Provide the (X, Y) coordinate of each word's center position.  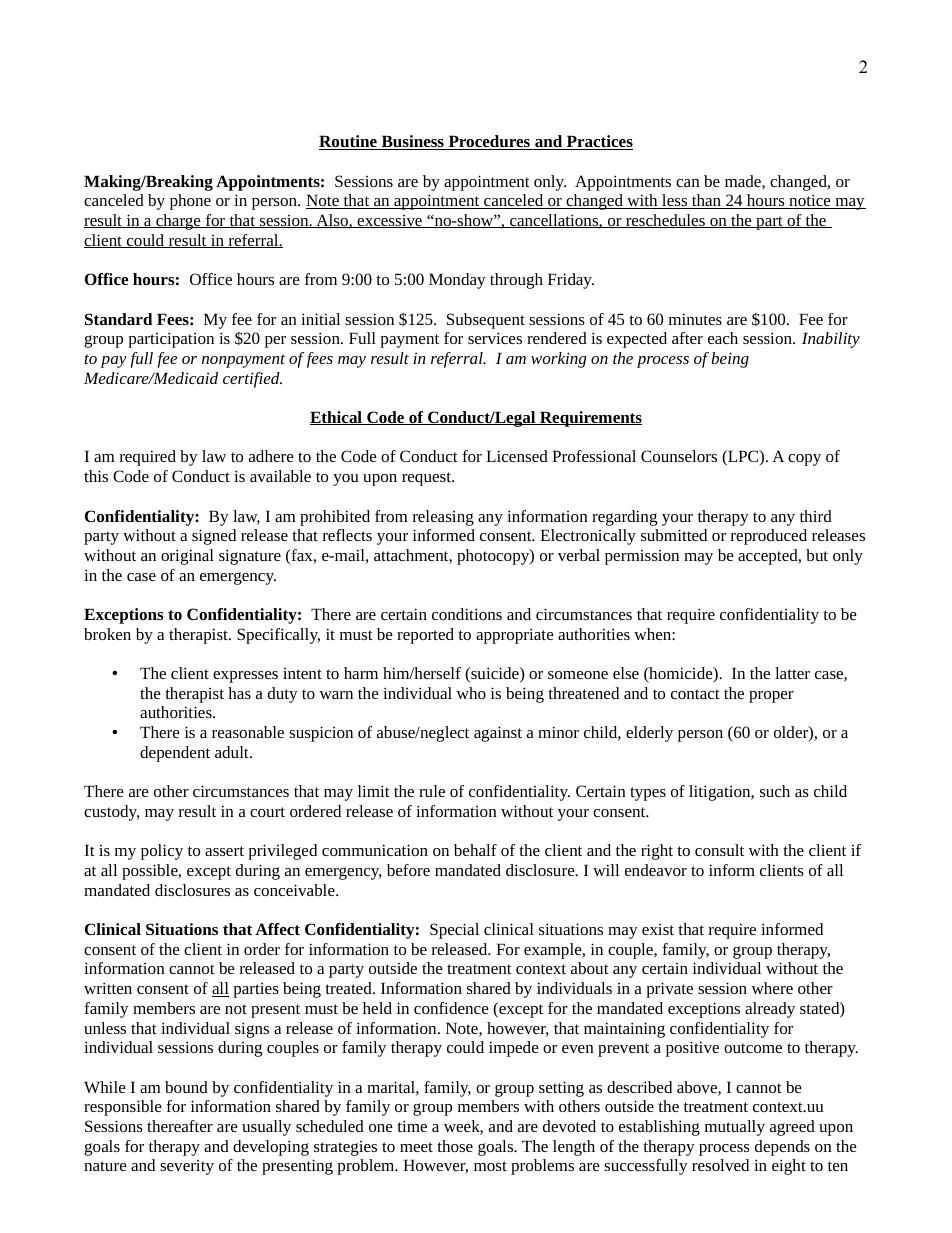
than (706, 201)
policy (162, 852)
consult (719, 850)
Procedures (489, 142)
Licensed (517, 456)
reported (425, 636)
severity (187, 1167)
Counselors (679, 456)
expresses (245, 677)
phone (190, 202)
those (455, 1146)
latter (792, 673)
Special (454, 931)
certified (252, 380)
